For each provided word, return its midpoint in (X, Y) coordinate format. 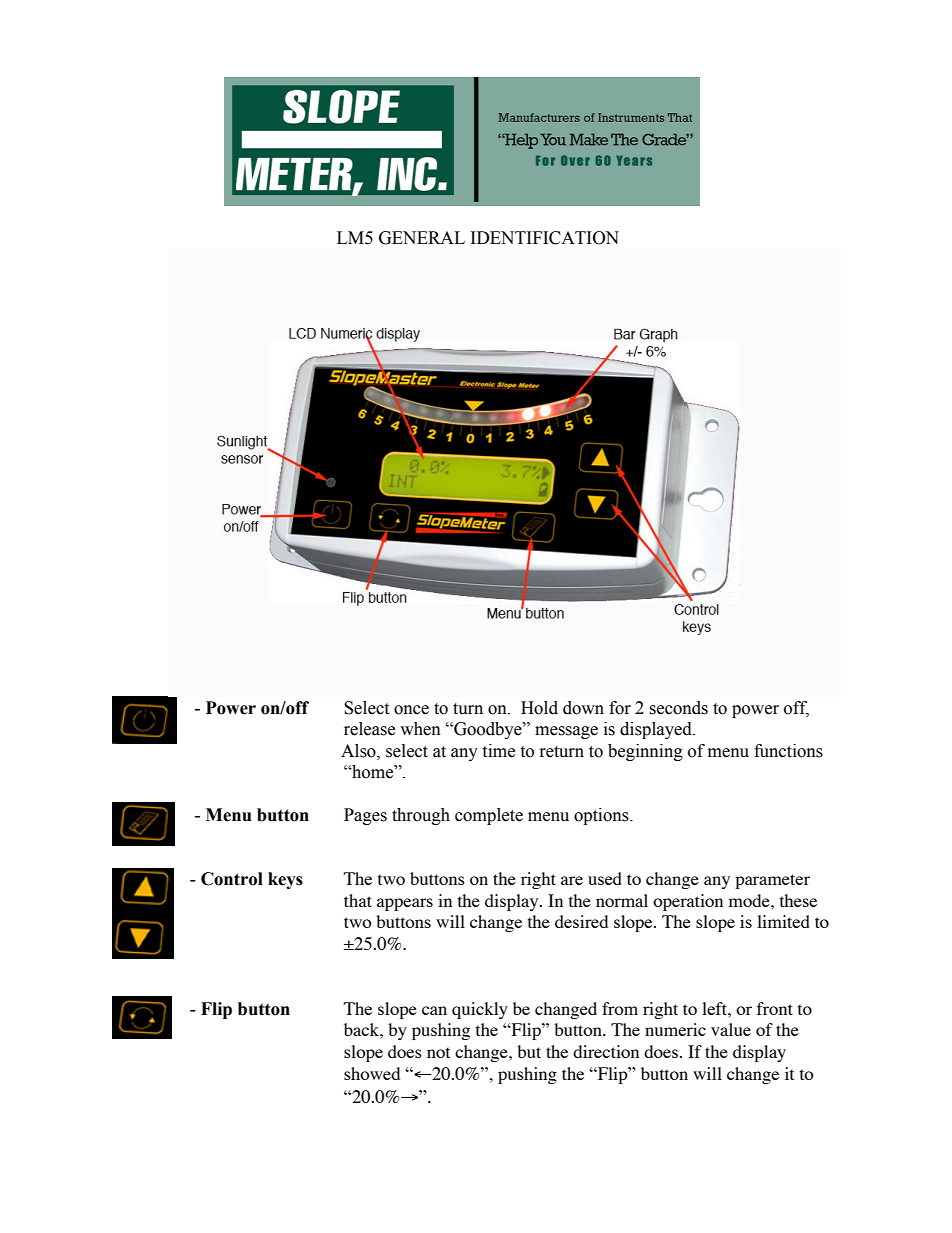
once (411, 710)
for (620, 708)
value (731, 1029)
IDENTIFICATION (545, 238)
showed (372, 1073)
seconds (678, 708)
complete (489, 816)
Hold (539, 708)
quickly (480, 1010)
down (583, 708)
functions (788, 751)
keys (285, 880)
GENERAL (422, 238)
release (369, 729)
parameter (772, 881)
